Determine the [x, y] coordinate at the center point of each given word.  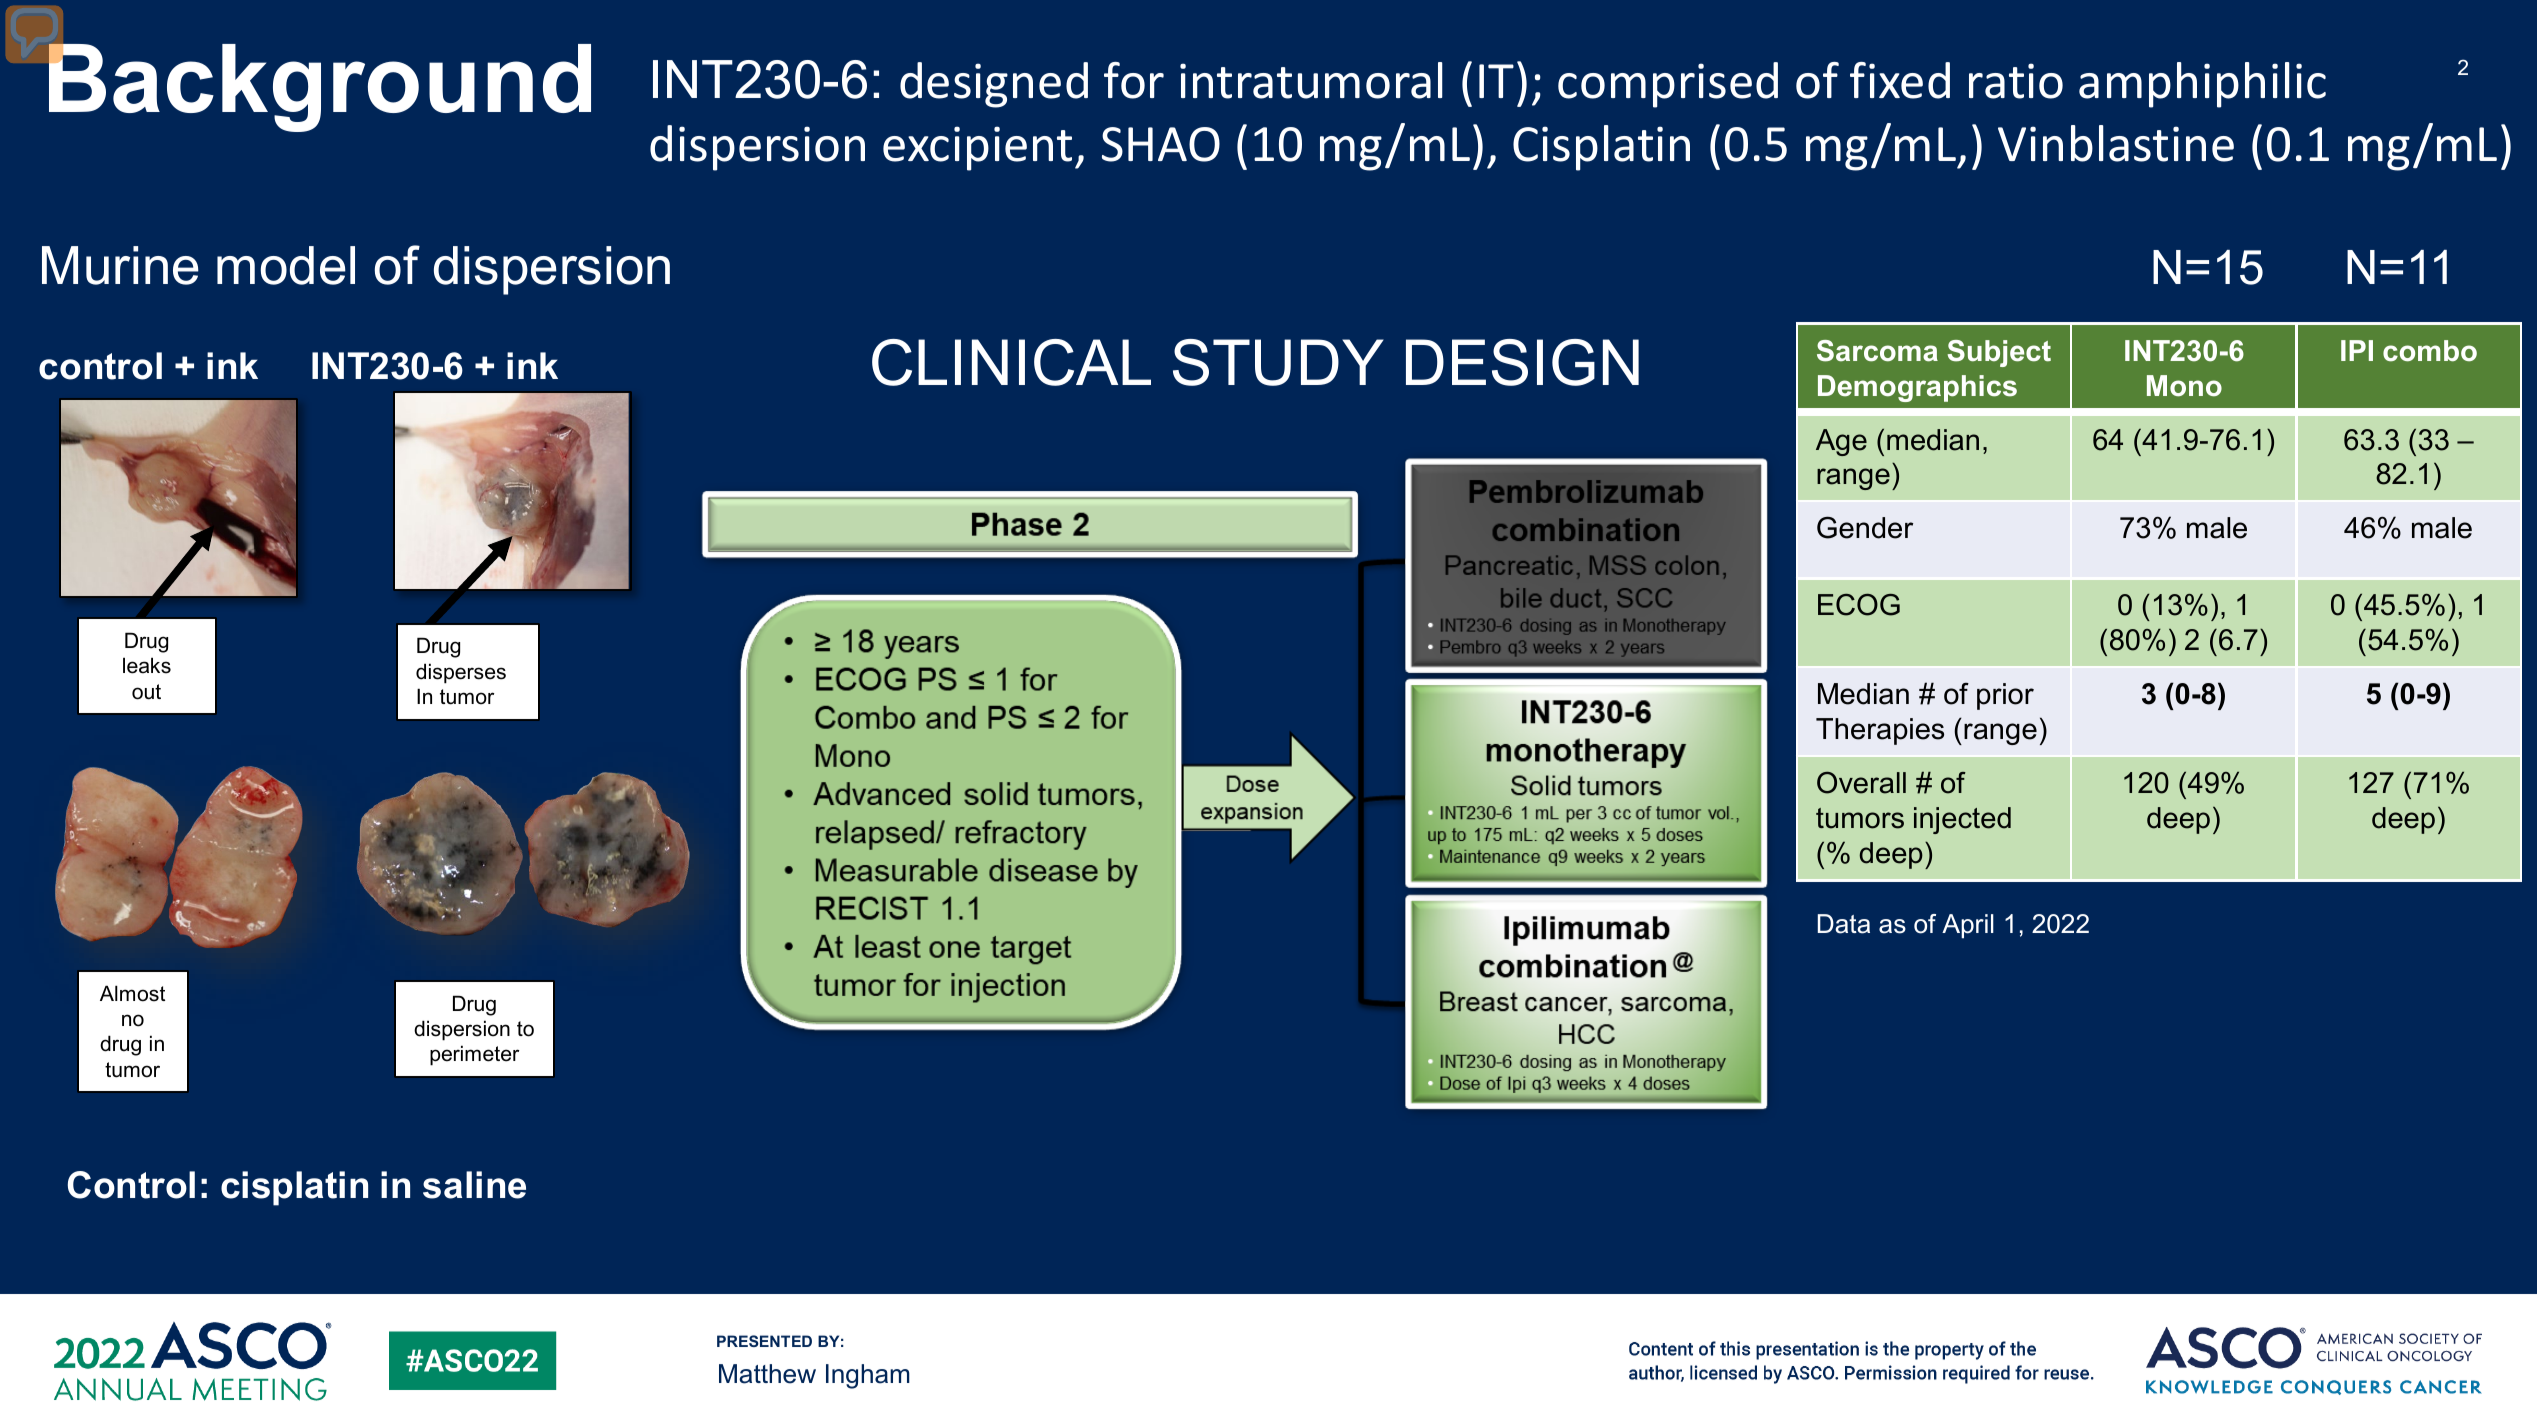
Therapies [1880, 731]
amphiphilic [2202, 85]
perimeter [474, 1055]
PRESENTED [764, 1341]
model [286, 265]
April [1968, 926]
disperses [461, 673]
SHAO [1161, 144]
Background [320, 87]
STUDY [1278, 362]
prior [2005, 696]
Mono [2184, 386]
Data [1844, 924]
